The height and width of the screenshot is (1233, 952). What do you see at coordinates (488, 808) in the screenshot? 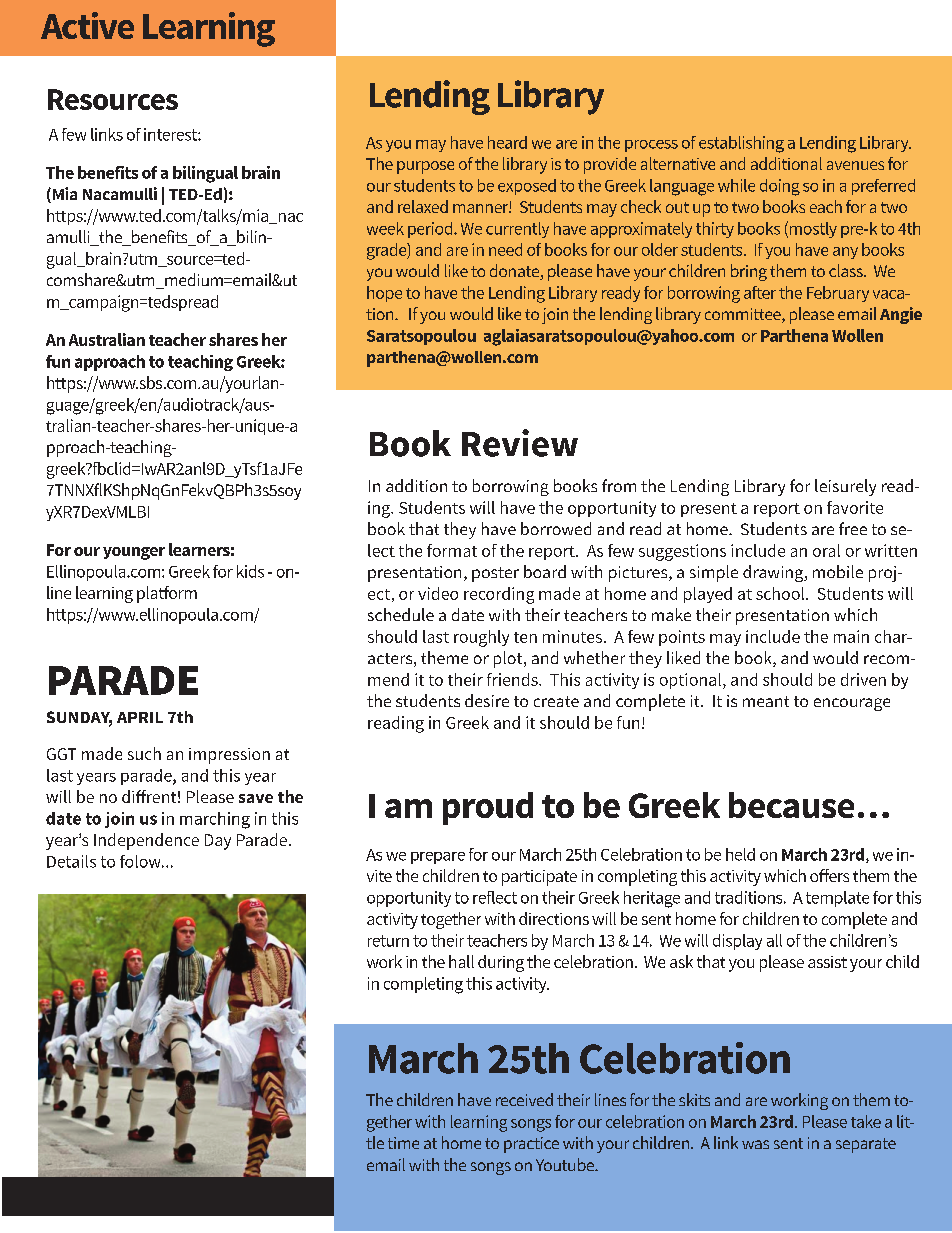
I see `proud` at bounding box center [488, 808].
